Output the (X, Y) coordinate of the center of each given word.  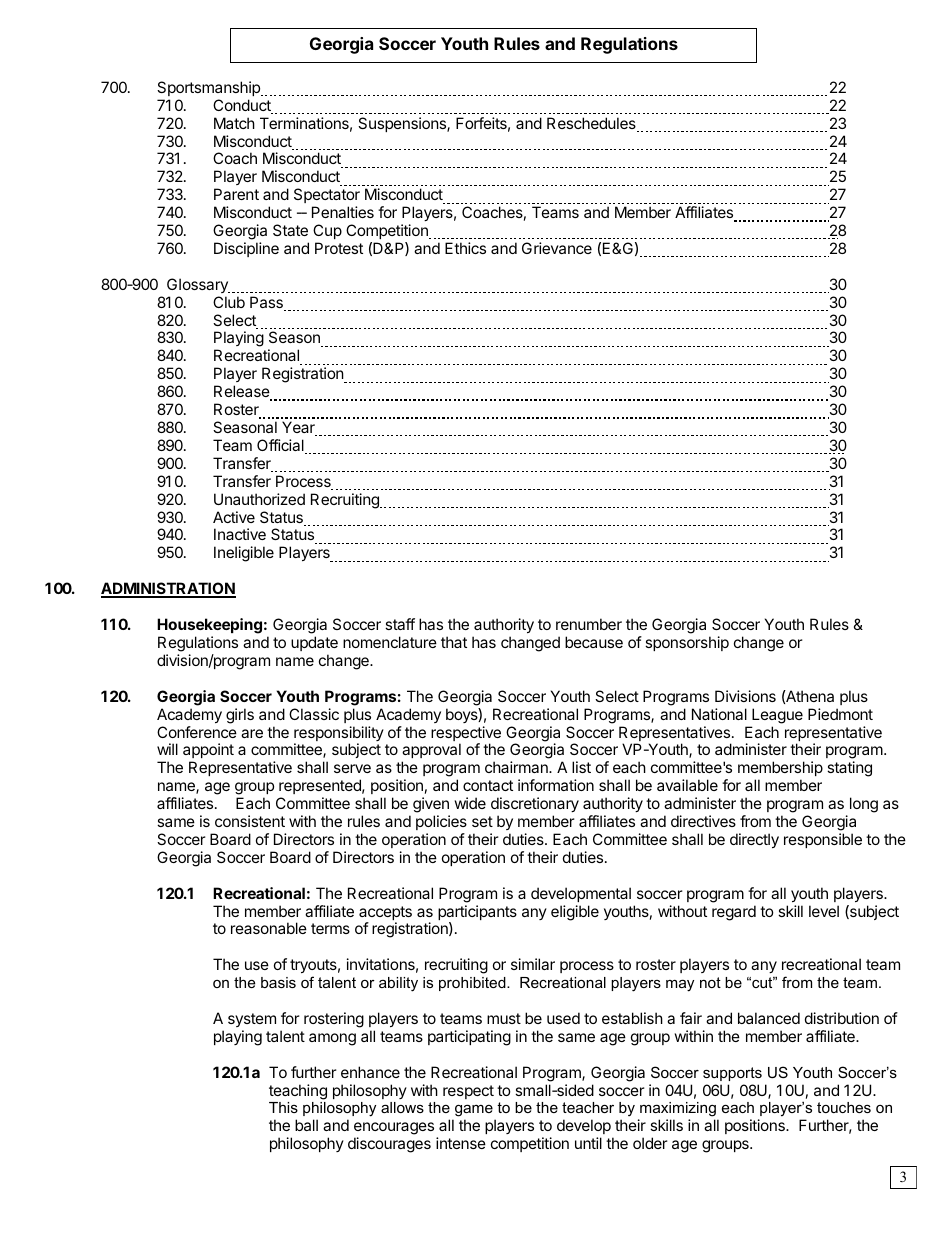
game (474, 1112)
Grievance (557, 248)
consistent (250, 821)
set (482, 821)
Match (234, 123)
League (777, 716)
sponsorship (687, 643)
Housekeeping (209, 626)
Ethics (465, 248)
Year (299, 428)
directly (754, 840)
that (454, 642)
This (283, 1107)
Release (243, 392)
